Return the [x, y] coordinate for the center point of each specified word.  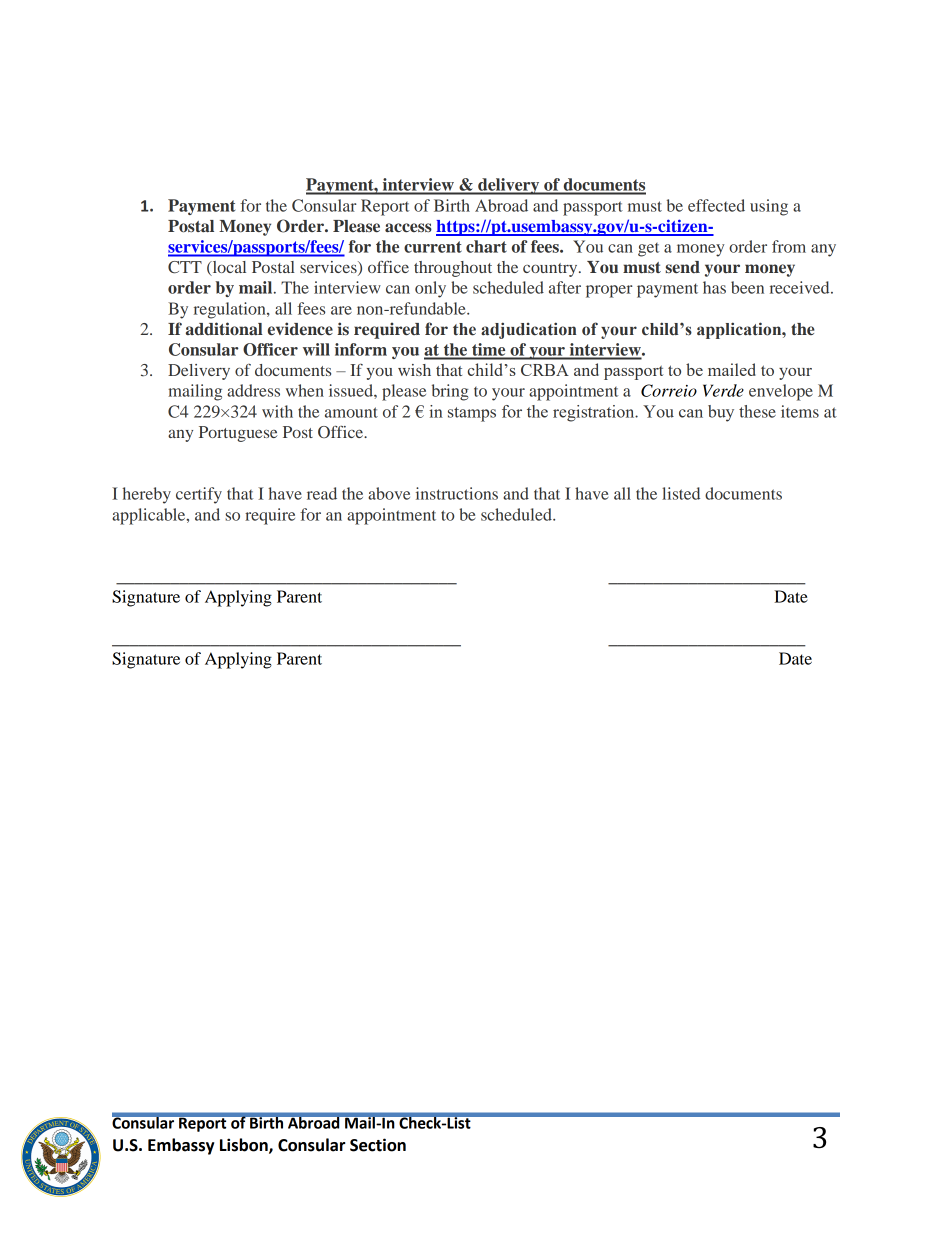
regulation [231, 310]
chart [486, 246]
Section [378, 1145]
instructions [457, 493]
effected [716, 205]
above [389, 493]
